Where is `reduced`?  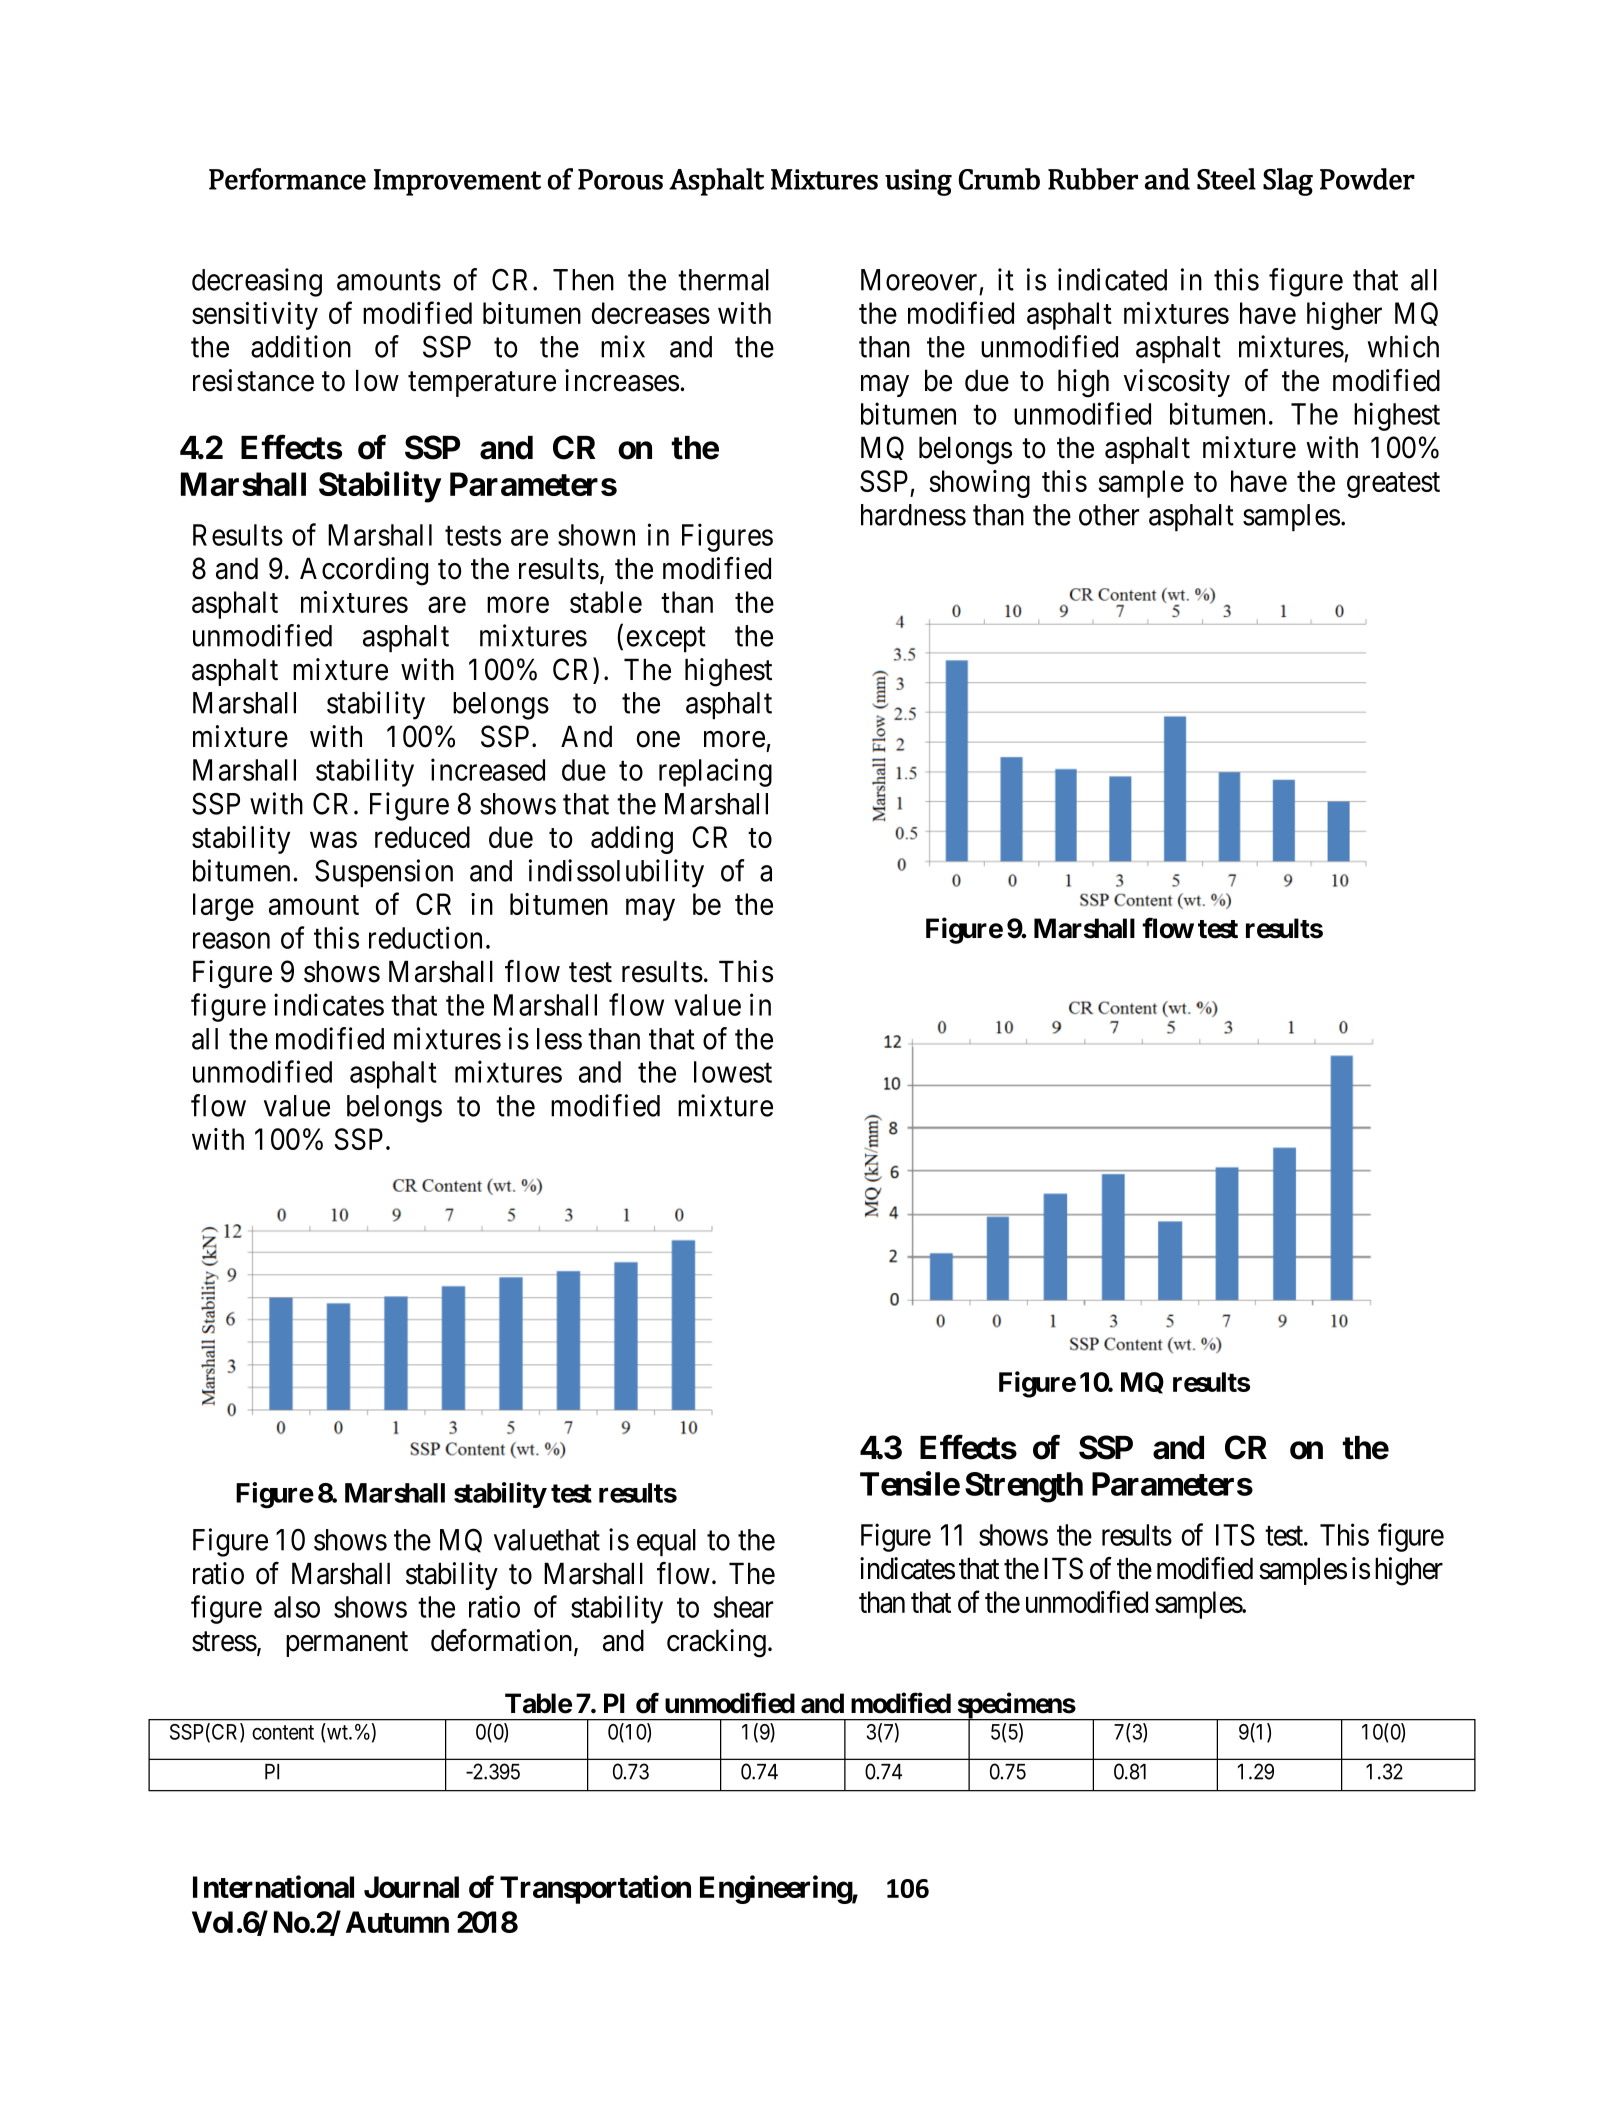
reduced is located at coordinates (422, 837).
